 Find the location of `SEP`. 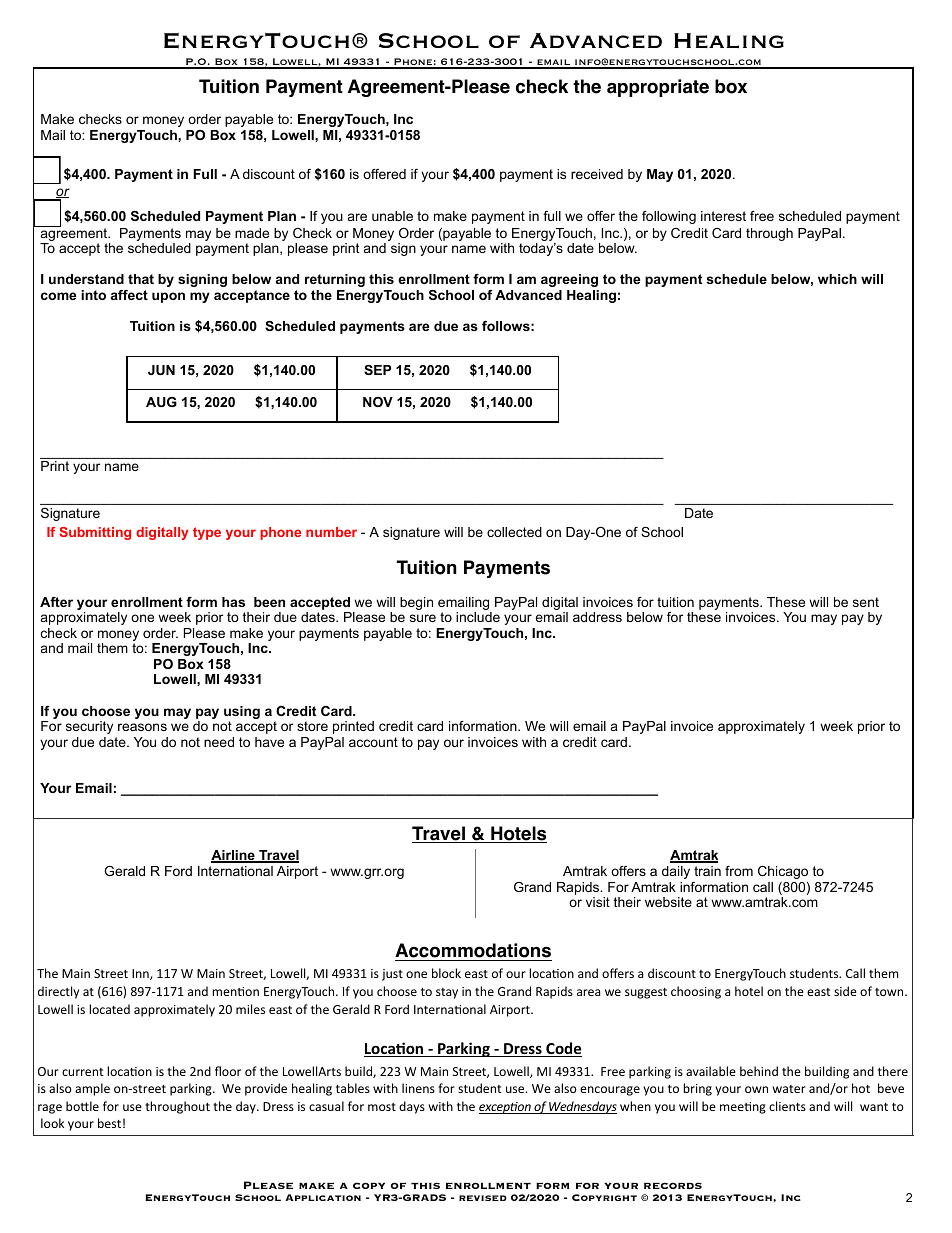

SEP is located at coordinates (377, 370).
